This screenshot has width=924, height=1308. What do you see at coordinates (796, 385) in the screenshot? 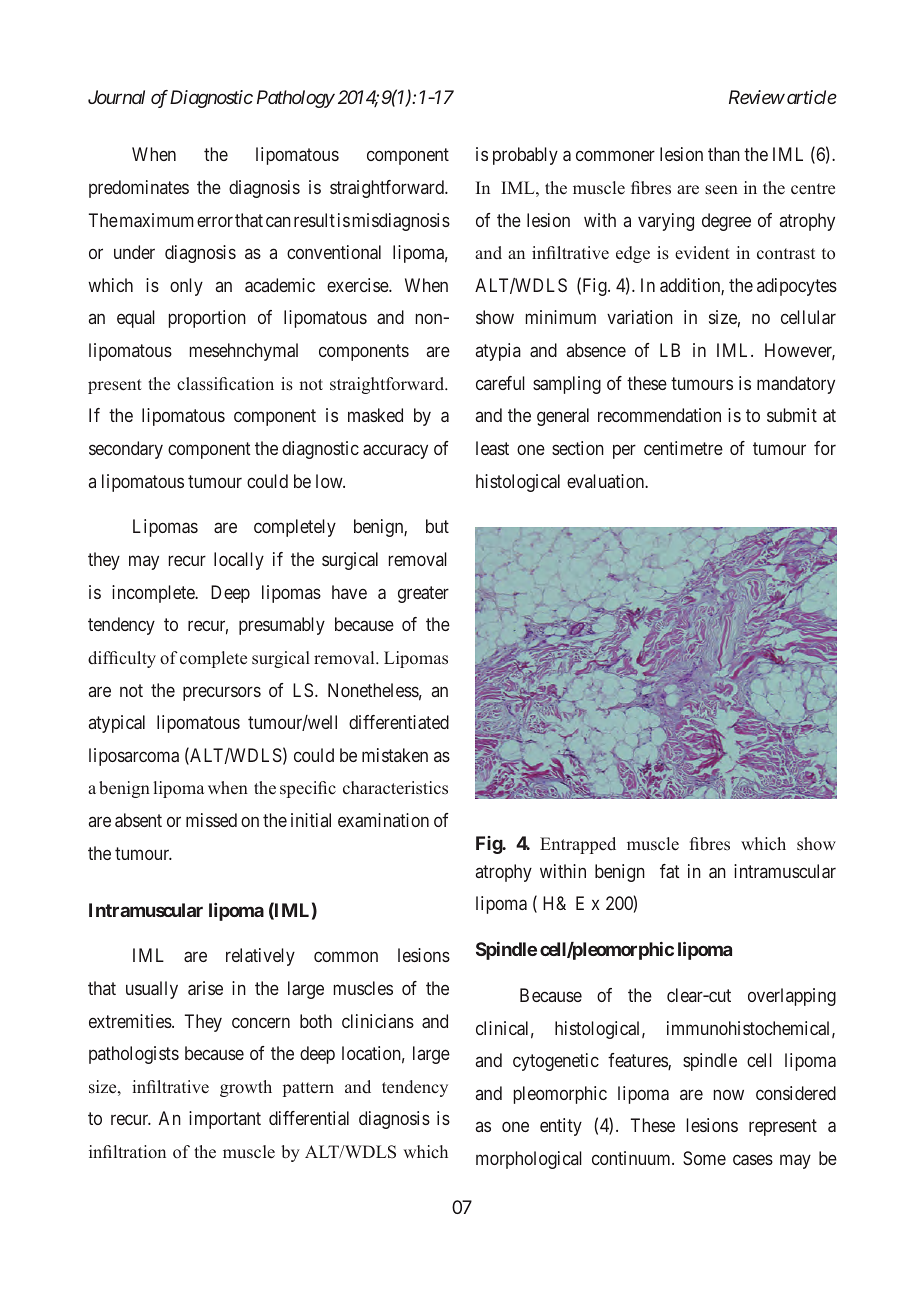
I see `mandatory` at bounding box center [796, 385].
